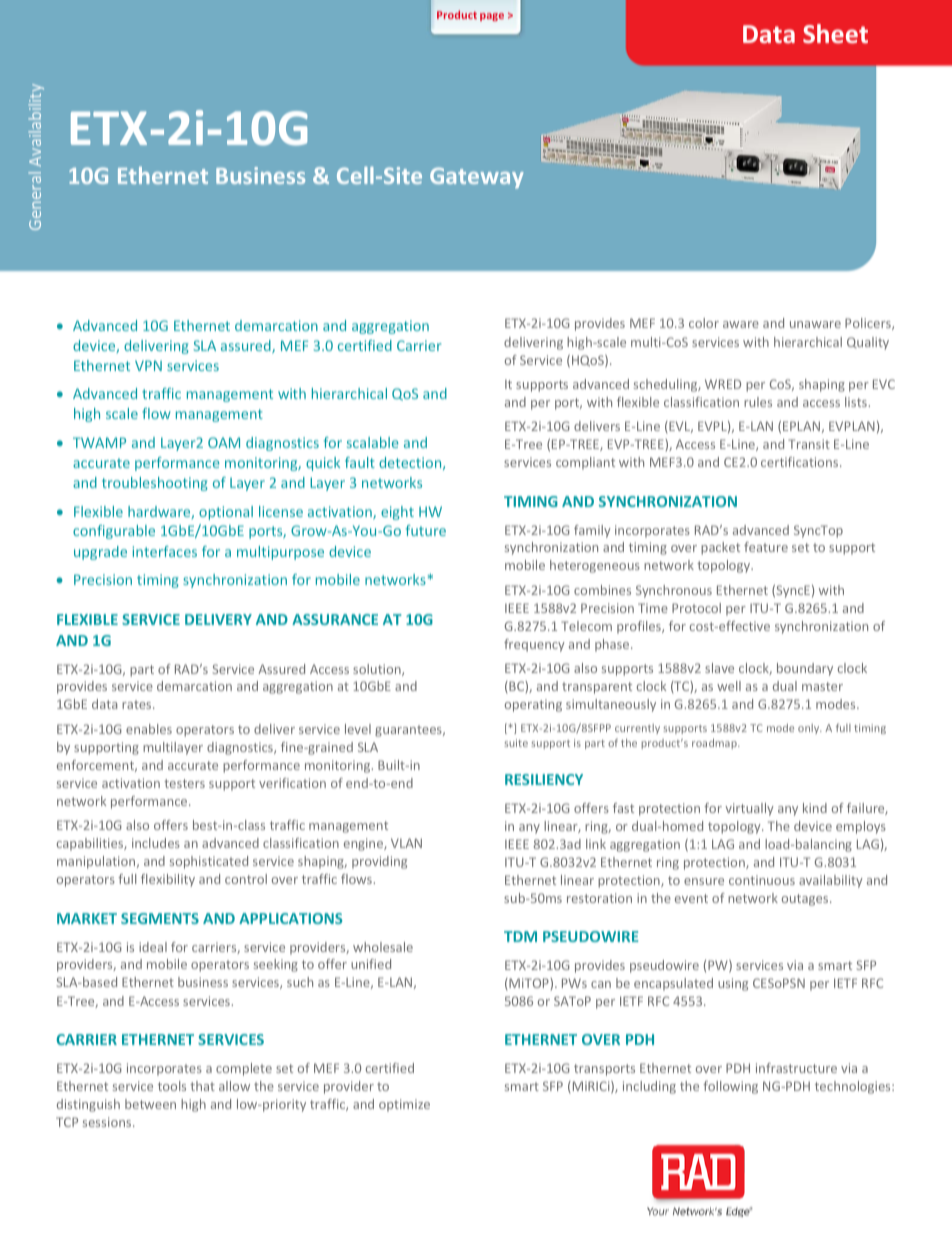 This document has height=1233, width=952. I want to click on rules, so click(758, 402).
